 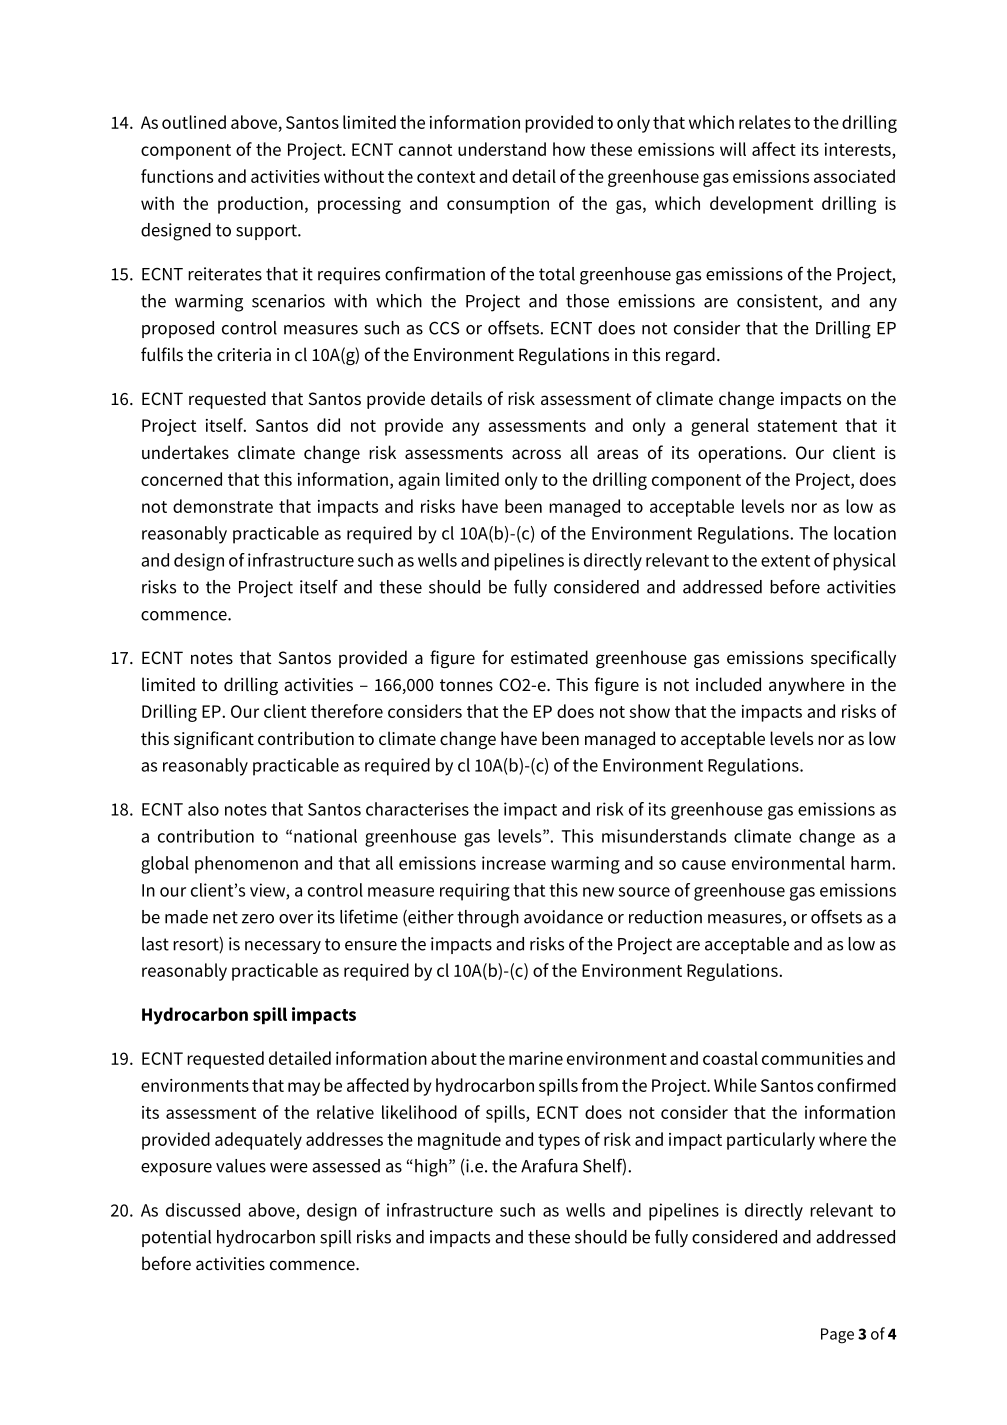 I want to click on consumption, so click(x=498, y=205).
